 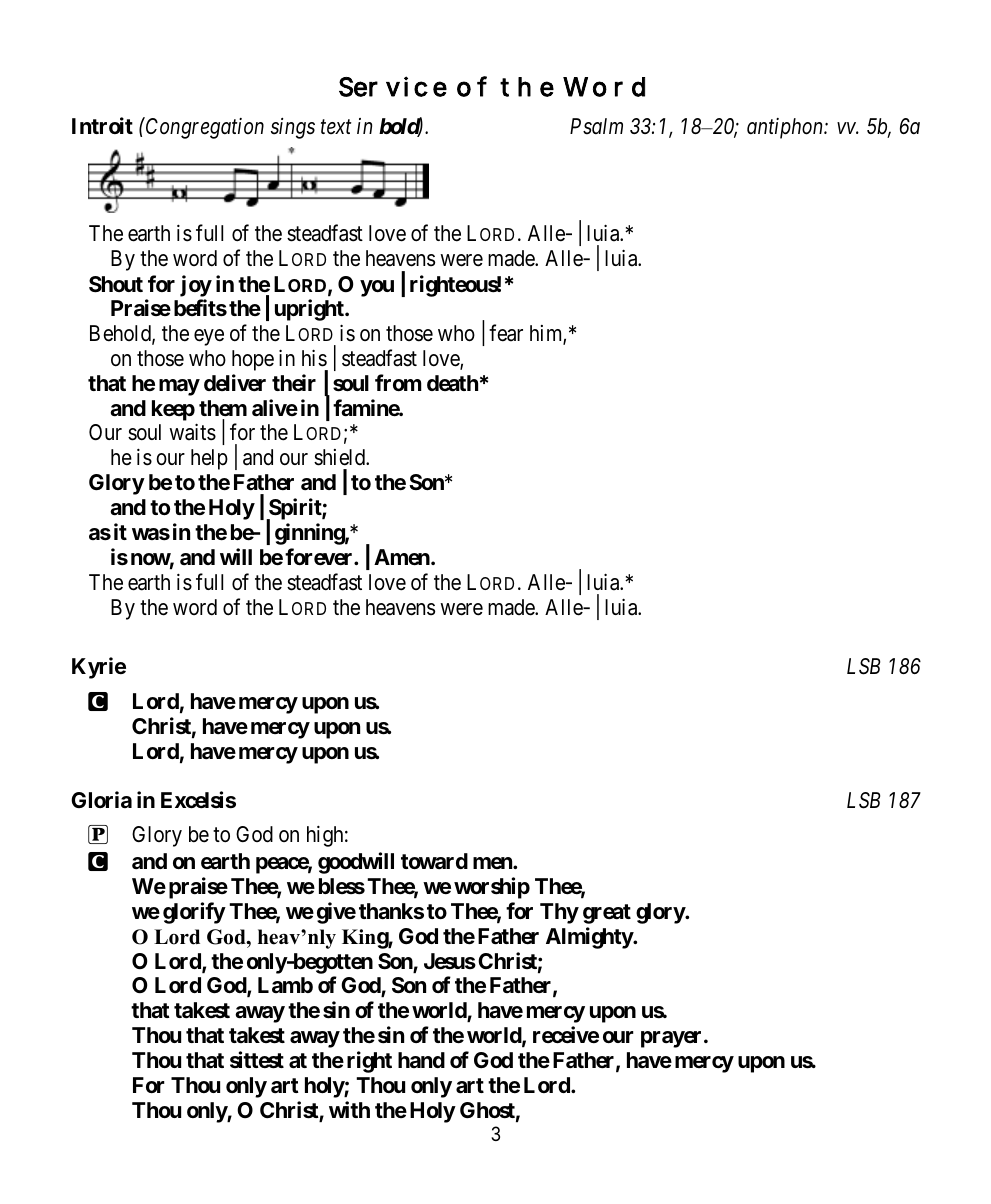 What do you see at coordinates (285, 985) in the screenshot?
I see `Lamb` at bounding box center [285, 985].
